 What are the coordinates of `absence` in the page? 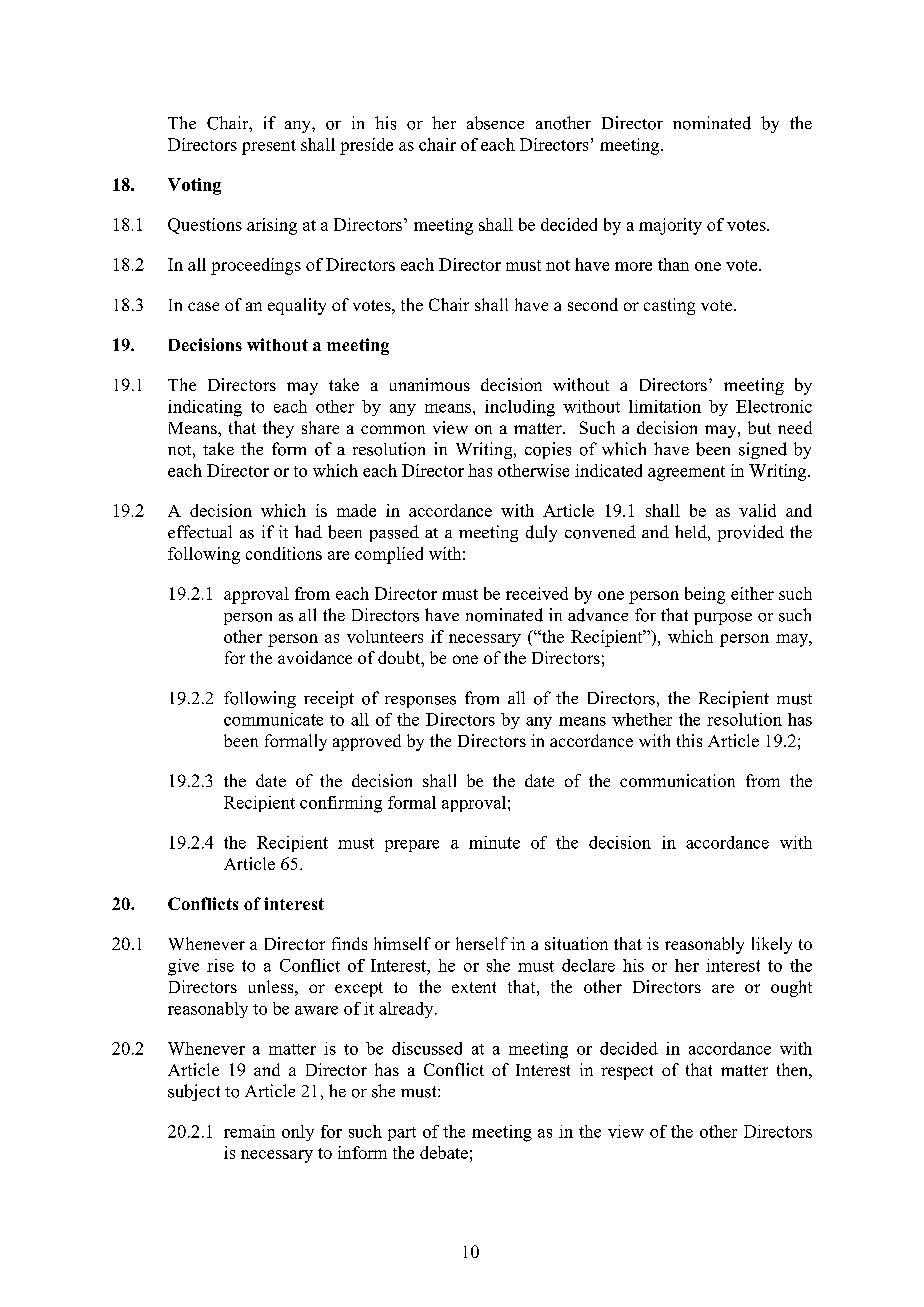 It's located at (495, 123).
